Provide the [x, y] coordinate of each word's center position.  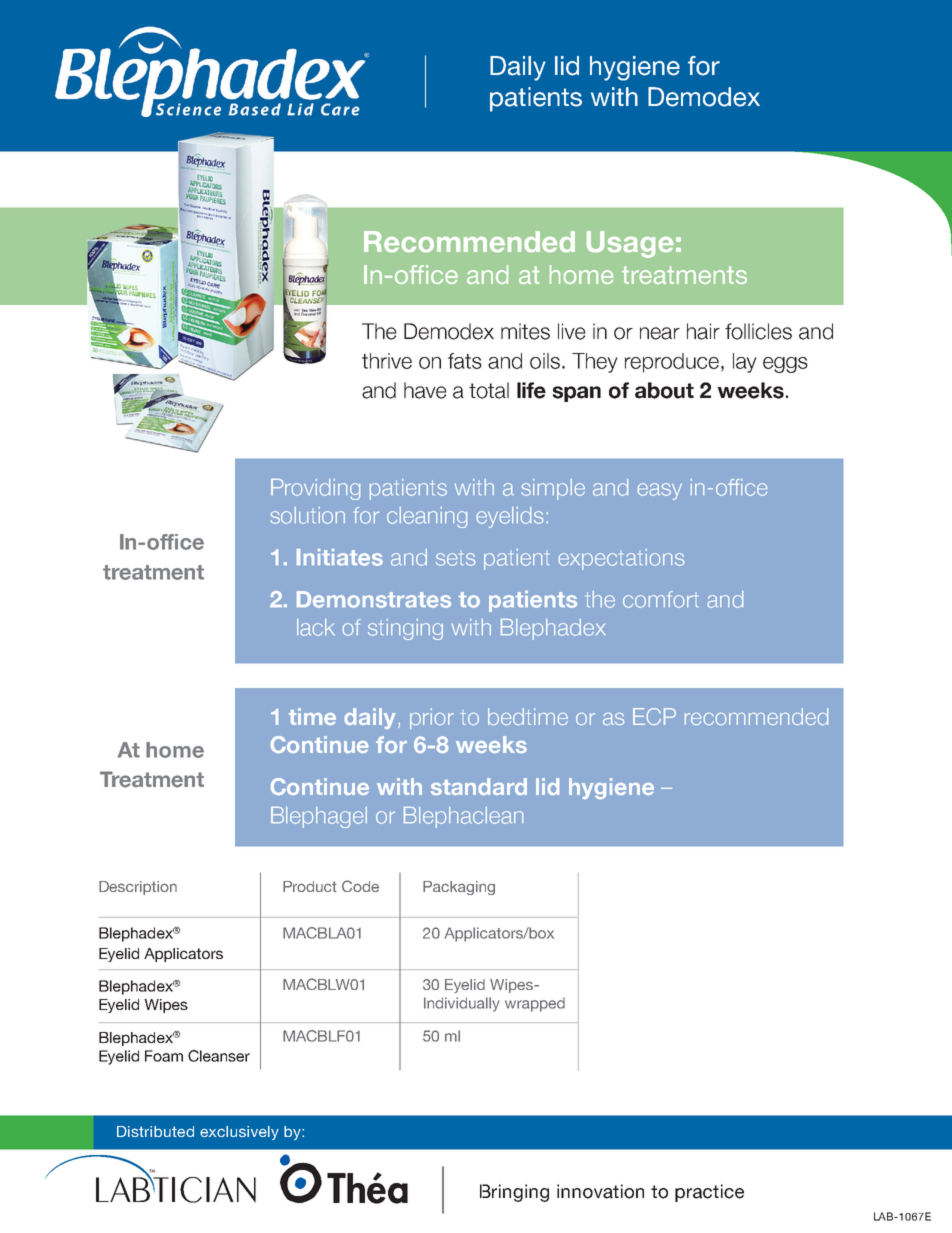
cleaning [427, 517]
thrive [387, 361]
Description [138, 888]
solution [307, 515]
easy [660, 491]
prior [432, 718]
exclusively [239, 1133]
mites [525, 331]
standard [479, 786]
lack [316, 627]
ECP [654, 716]
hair [703, 331]
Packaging [459, 888]
